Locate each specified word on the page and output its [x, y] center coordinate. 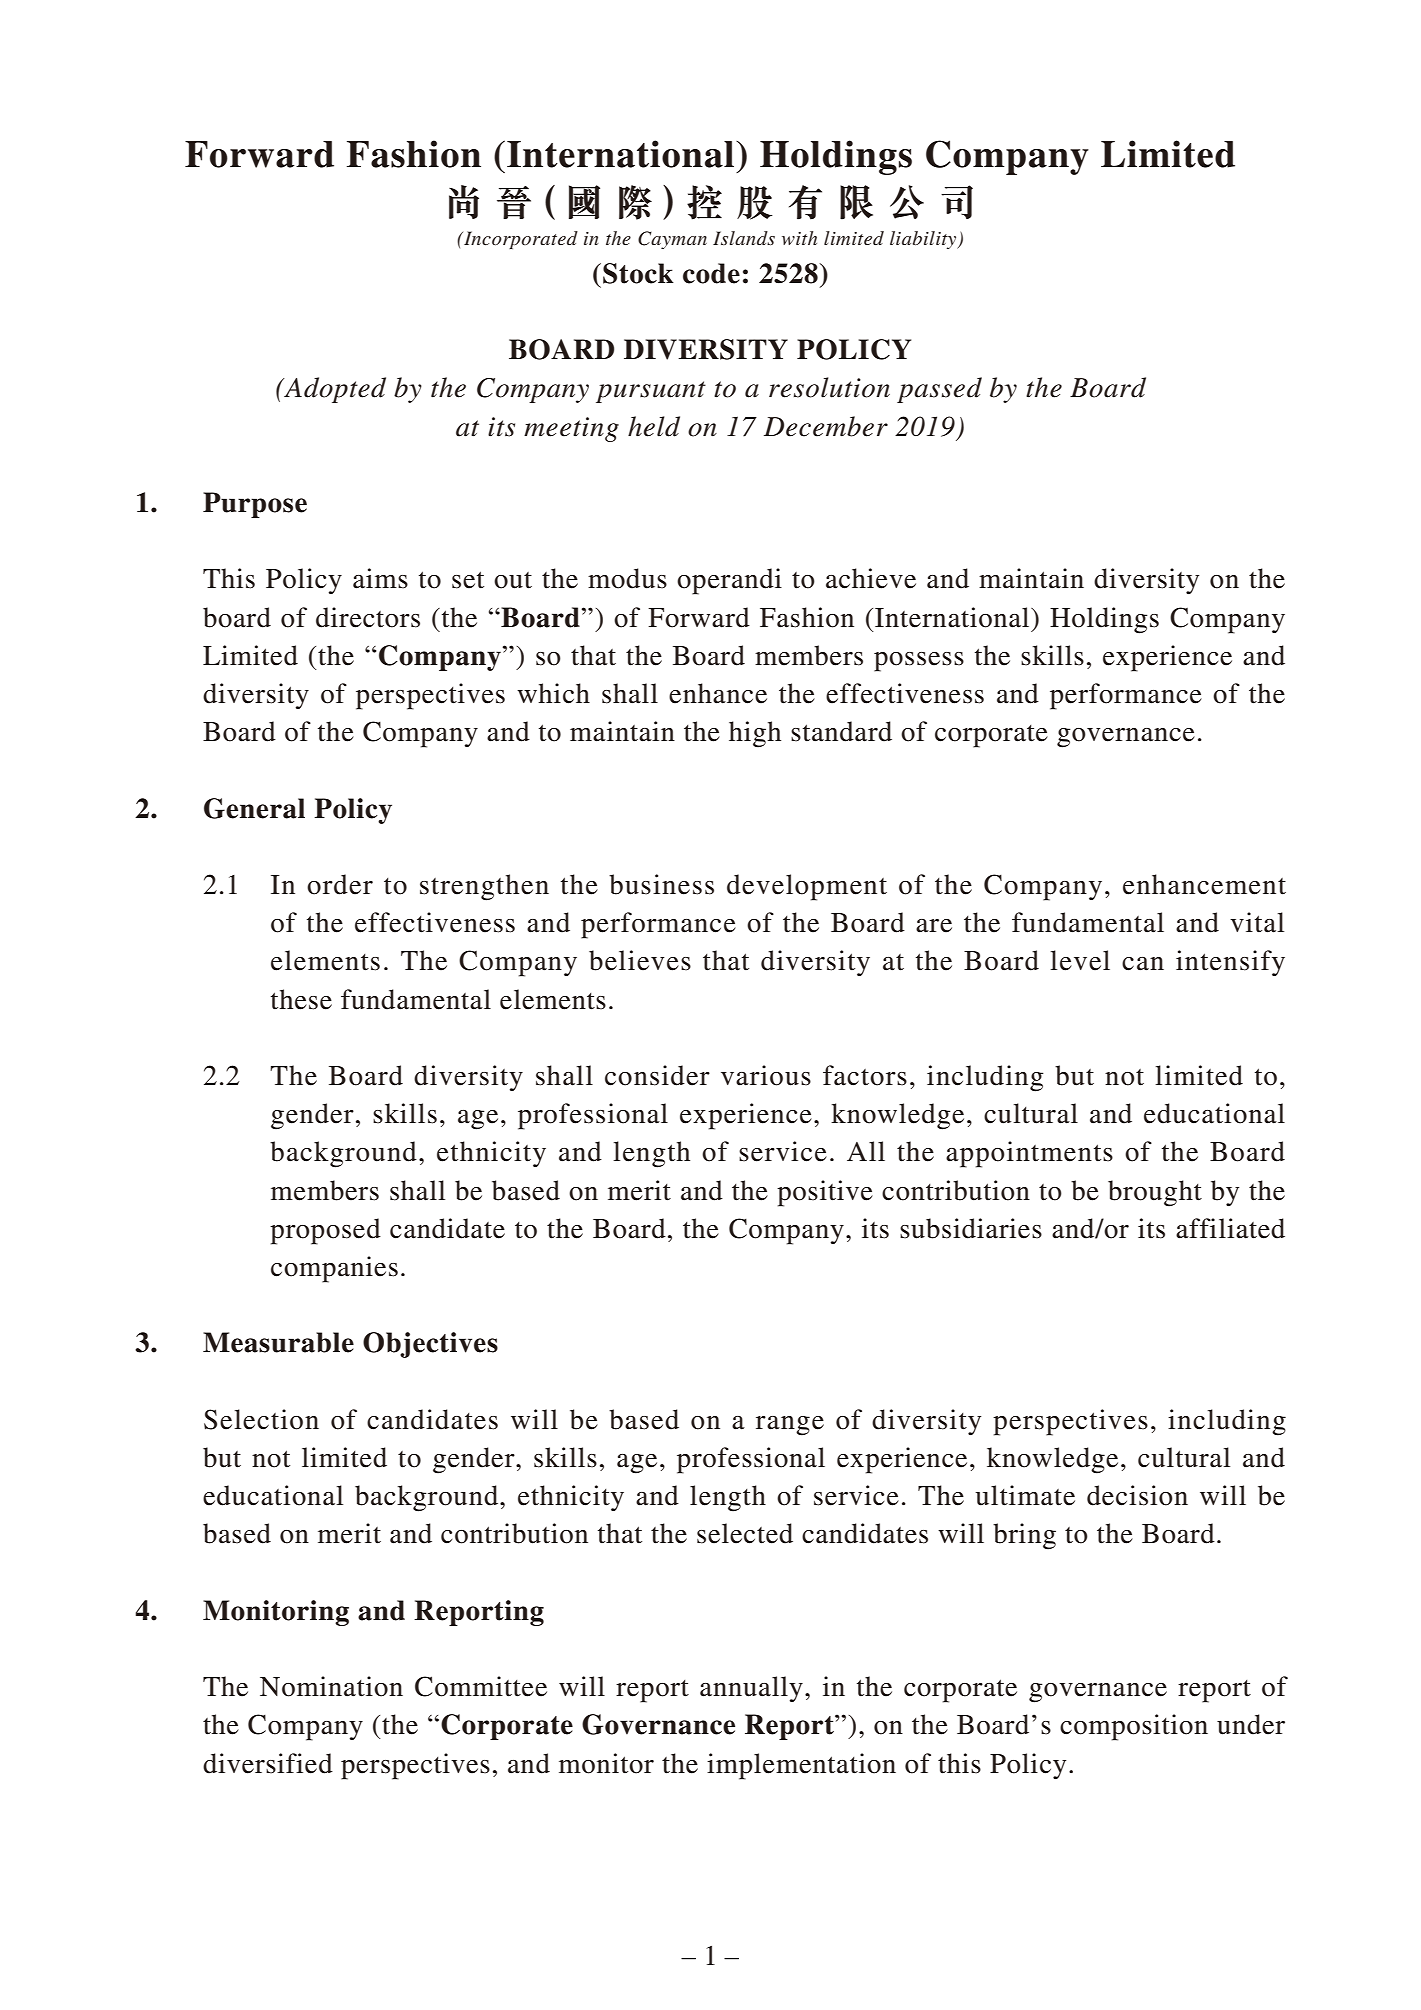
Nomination [331, 1686]
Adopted [334, 390]
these [301, 999]
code [711, 273]
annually [751, 1689]
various [766, 1075]
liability [924, 240]
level [1080, 960]
